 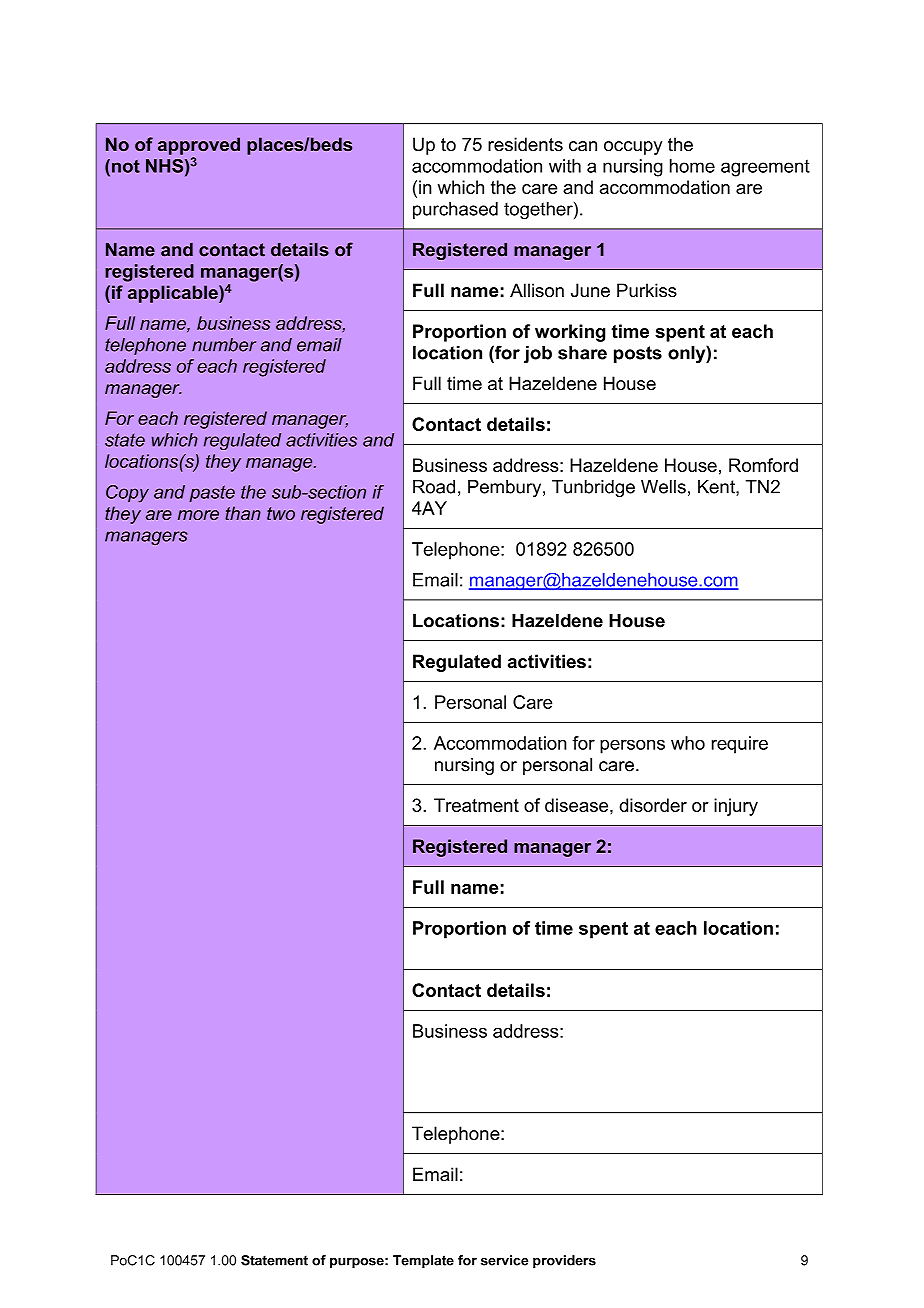 What do you see at coordinates (663, 487) in the screenshot?
I see `Wells` at bounding box center [663, 487].
